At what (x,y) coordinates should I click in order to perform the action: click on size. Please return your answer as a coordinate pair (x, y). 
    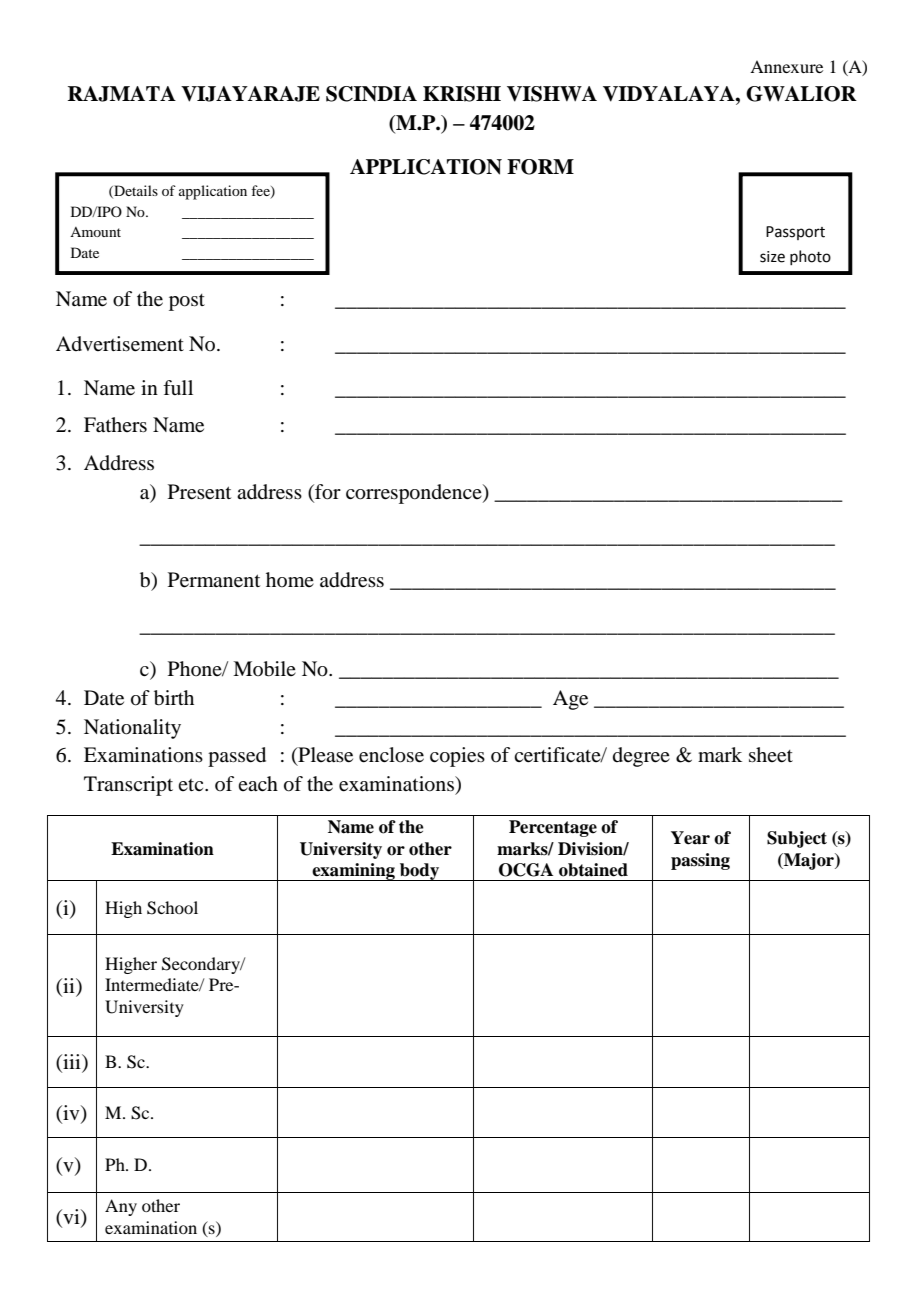
    Looking at the image, I should click on (772, 257).
